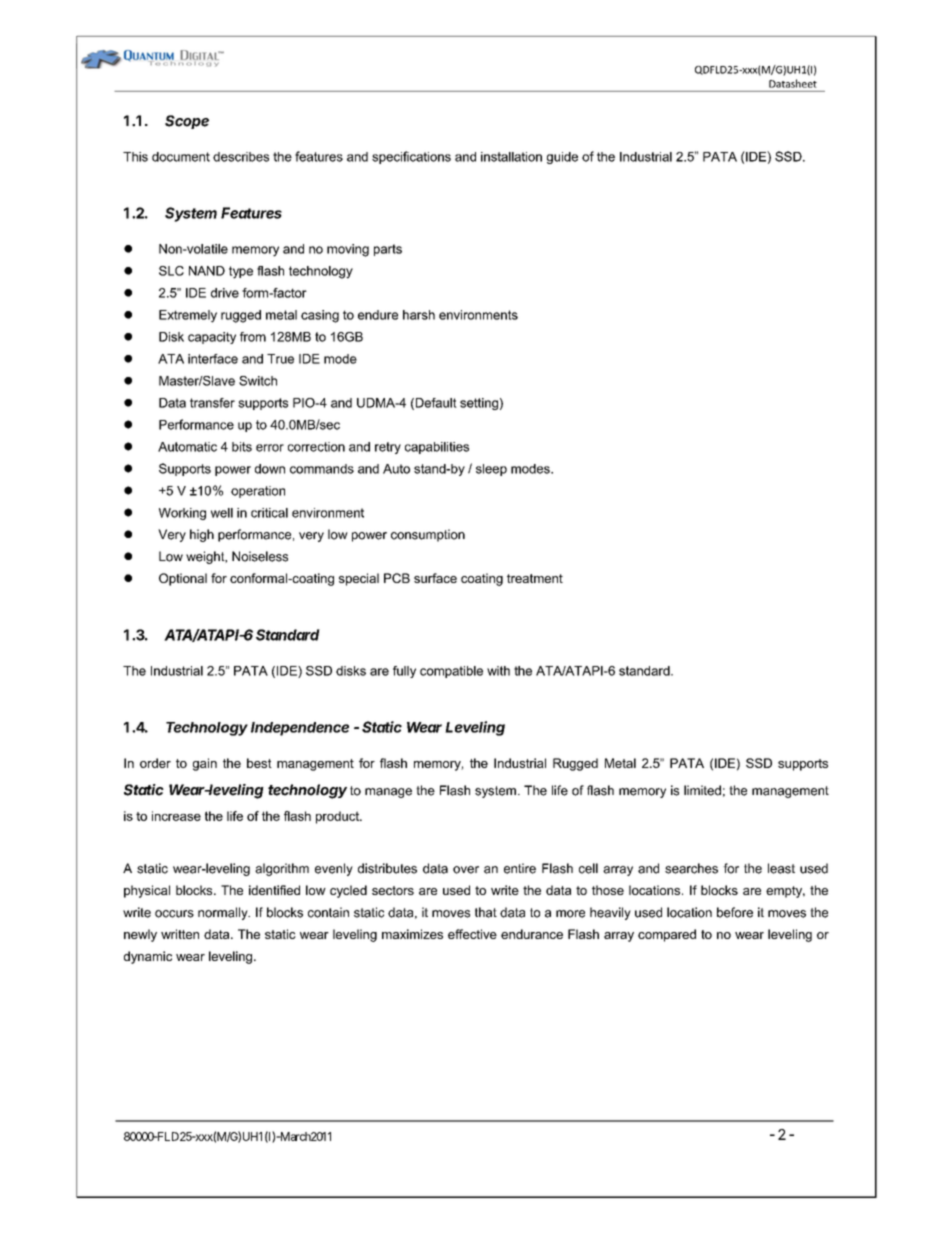  What do you see at coordinates (451, 672) in the screenshot?
I see `compatible` at bounding box center [451, 672].
